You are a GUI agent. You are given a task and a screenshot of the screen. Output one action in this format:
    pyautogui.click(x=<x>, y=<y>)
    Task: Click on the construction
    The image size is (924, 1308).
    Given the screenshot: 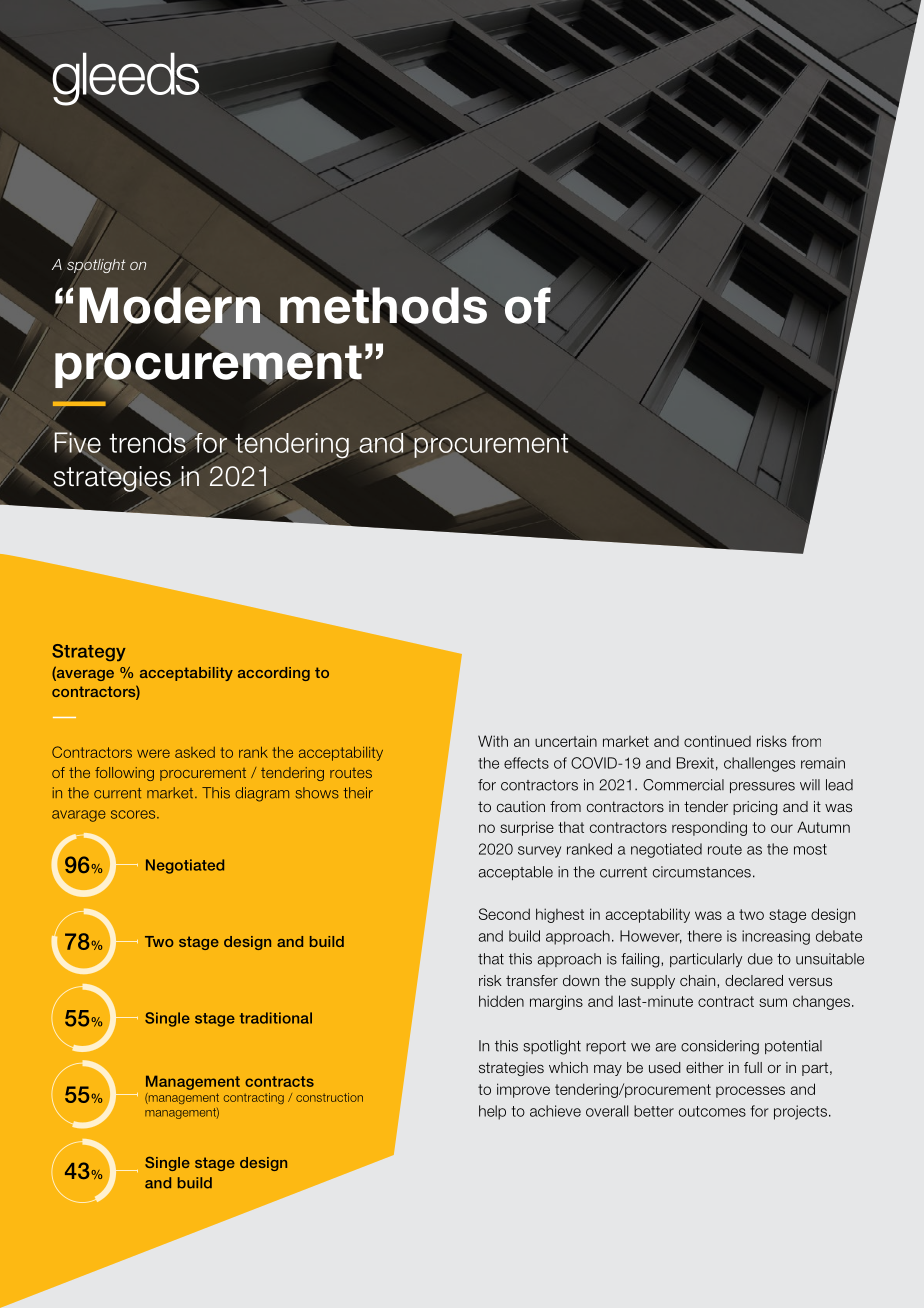 What is the action you would take?
    pyautogui.click(x=329, y=1097)
